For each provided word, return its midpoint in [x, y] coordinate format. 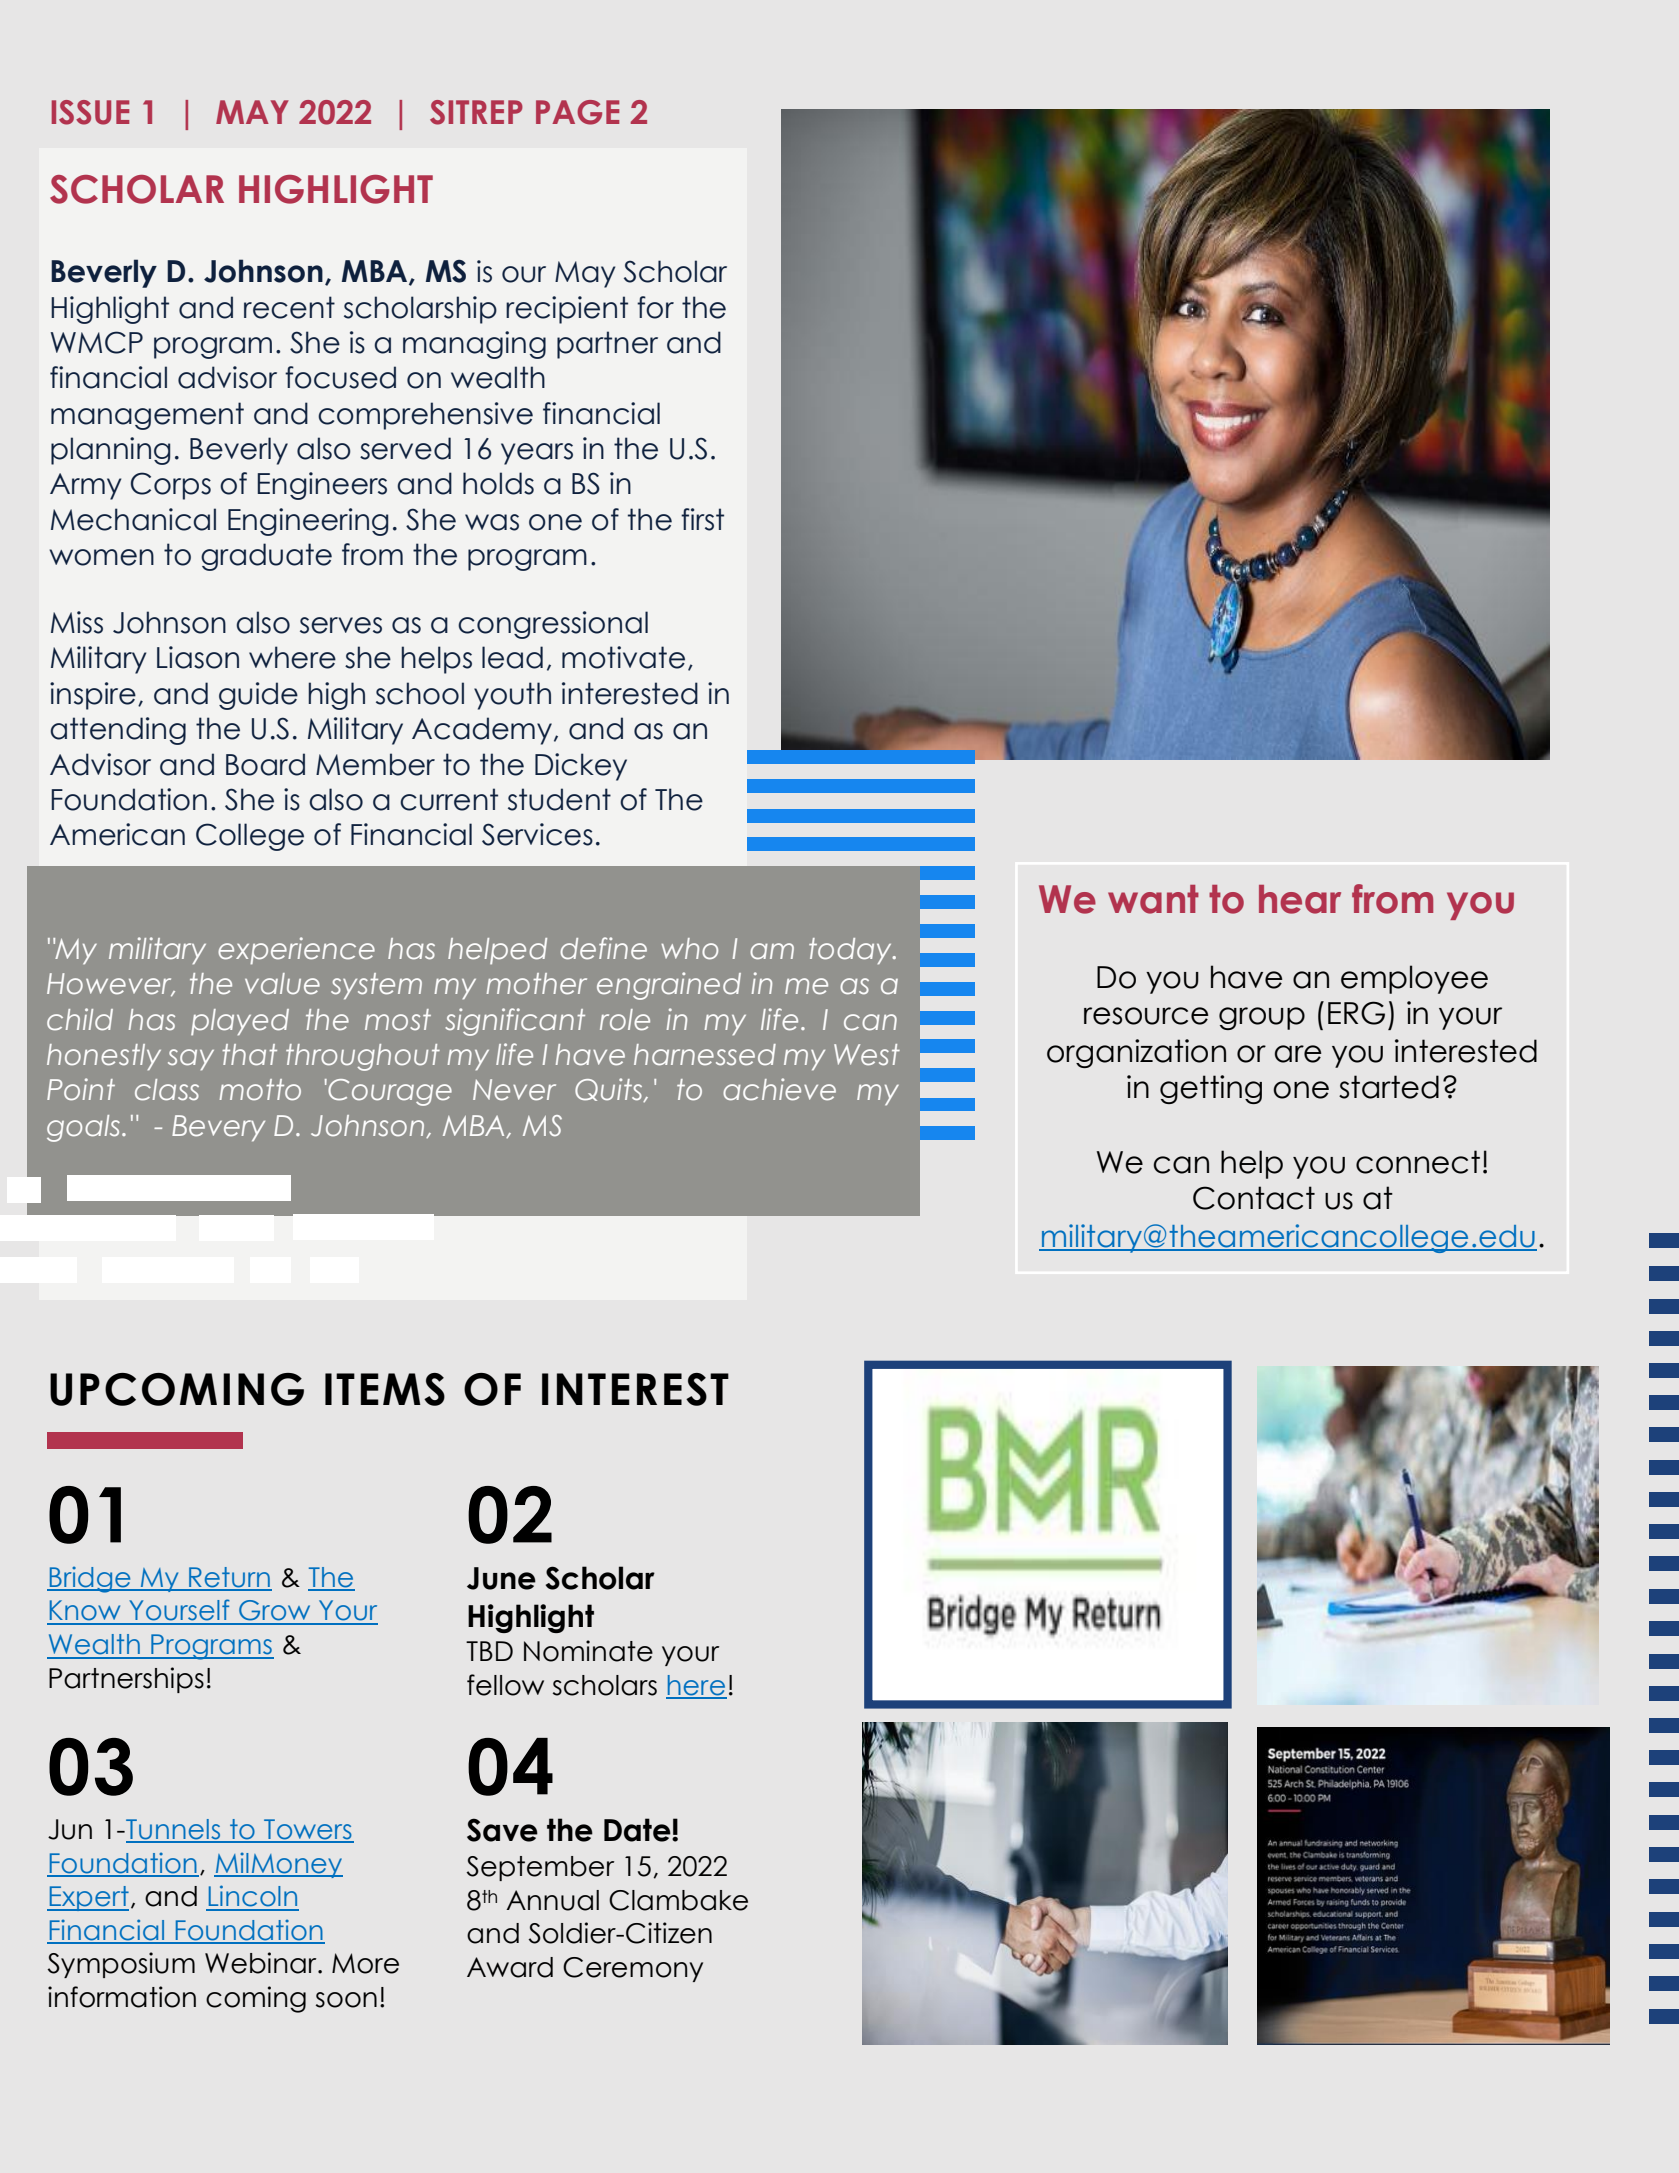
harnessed [705, 1055]
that [249, 1055]
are [1298, 1054]
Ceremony [633, 1969]
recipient [567, 310]
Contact [1254, 1198]
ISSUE [90, 112]
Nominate [588, 1651]
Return [229, 1578]
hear [1300, 899]
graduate [266, 557]
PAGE [577, 112]
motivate [623, 657]
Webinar [262, 1963]
